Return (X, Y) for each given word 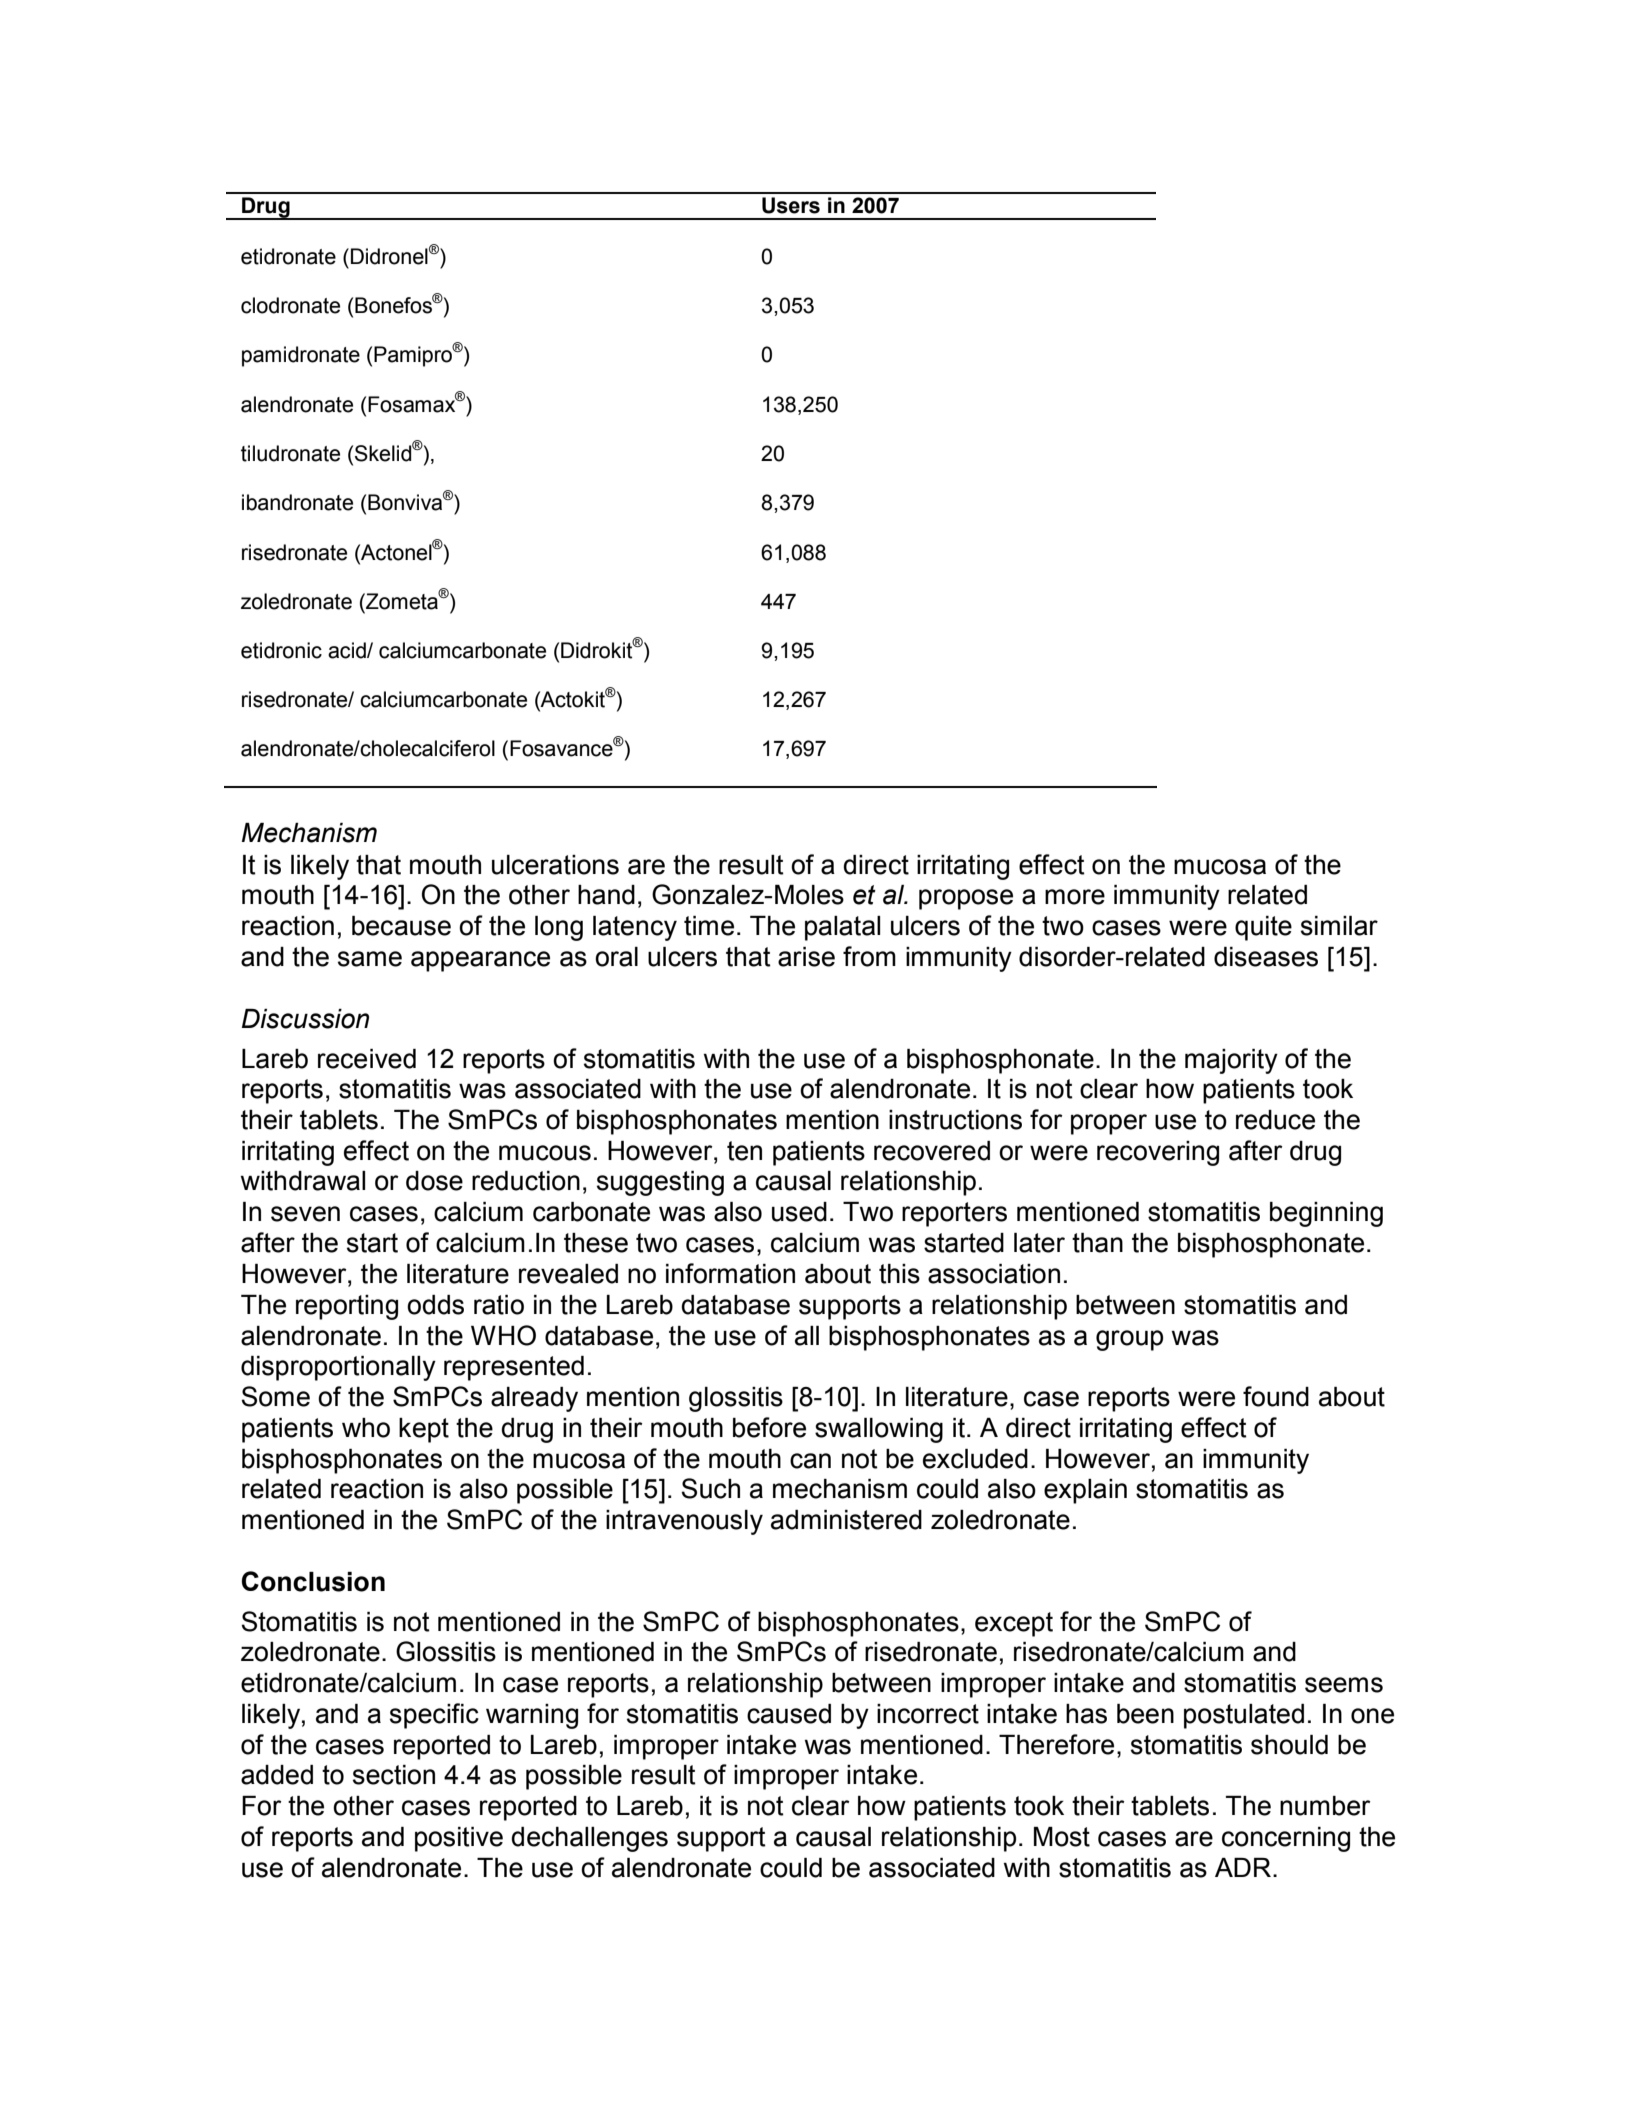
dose (434, 1181)
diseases (1266, 957)
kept (424, 1430)
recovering (1158, 1153)
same (370, 959)
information (730, 1273)
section (394, 1775)
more (1075, 897)
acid (348, 650)
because (401, 926)
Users (791, 205)
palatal (842, 928)
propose (966, 899)
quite (1263, 928)
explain (1085, 1491)
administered (846, 1520)
